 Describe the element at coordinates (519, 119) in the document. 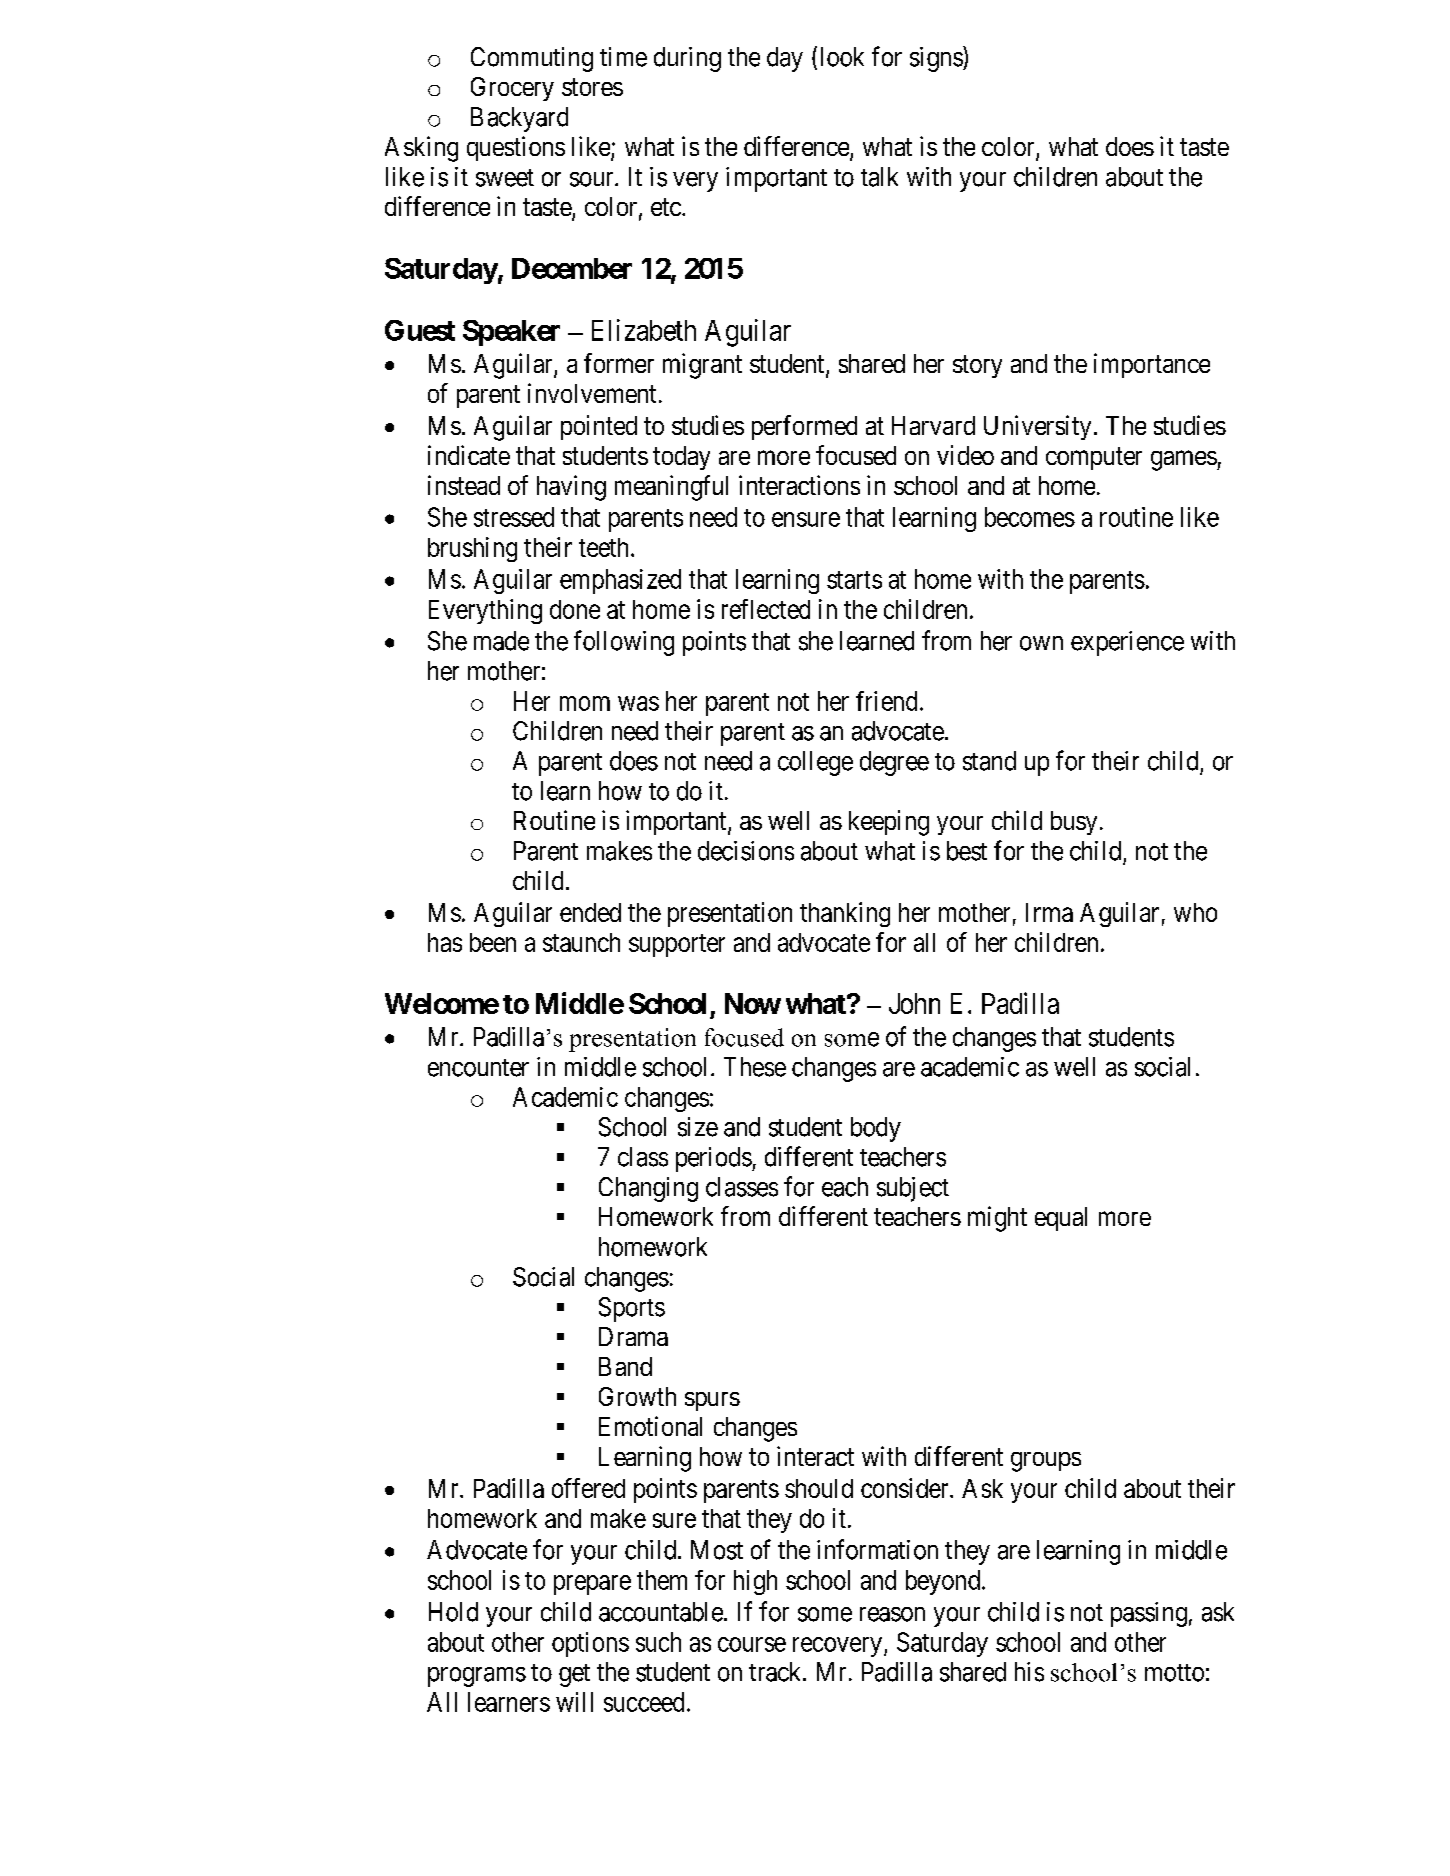

I see `Backyard` at that location.
